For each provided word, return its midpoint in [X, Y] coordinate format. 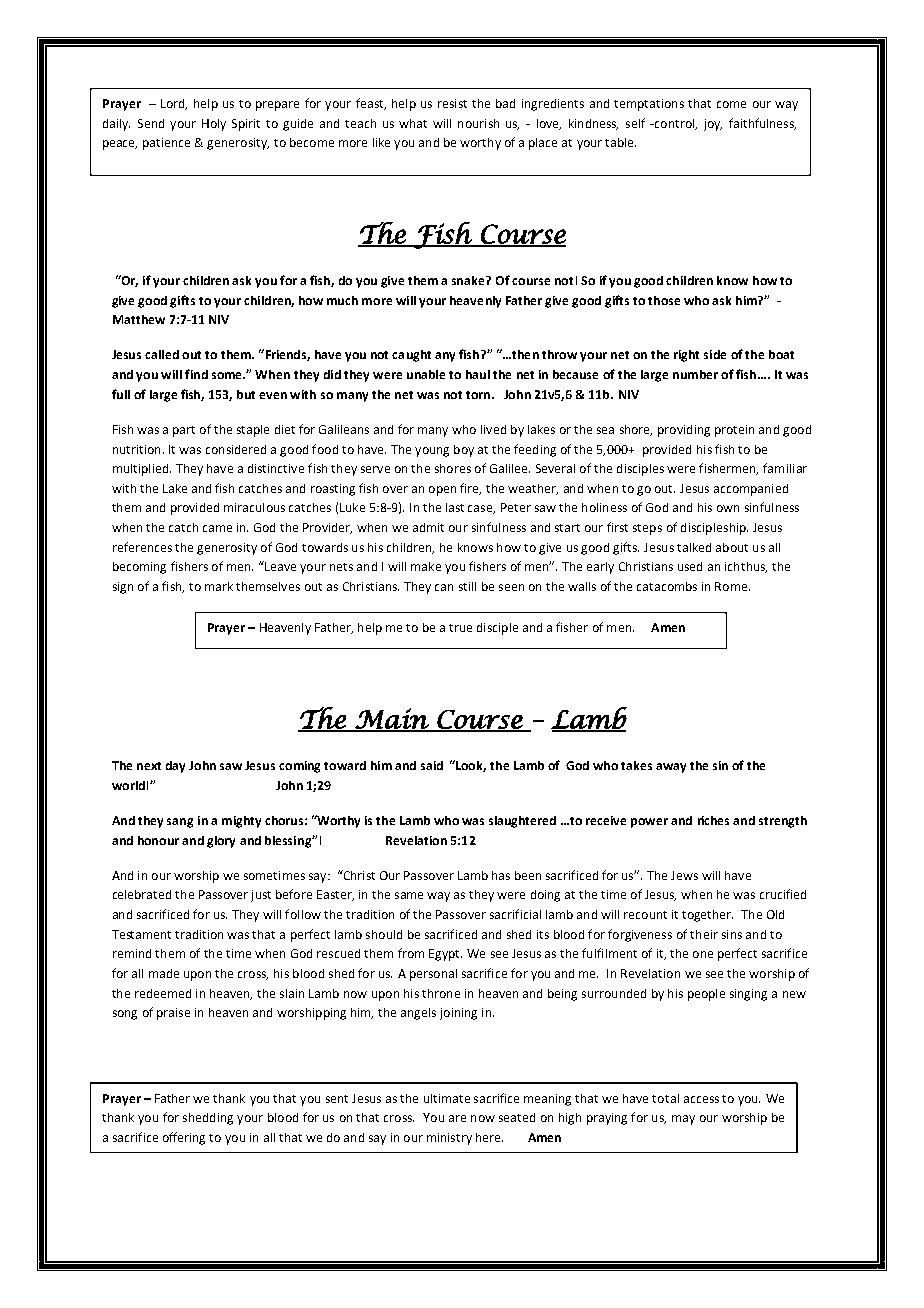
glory [221, 842]
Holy [214, 125]
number [695, 374]
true [460, 628]
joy [713, 125]
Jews [684, 875]
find [196, 374]
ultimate [447, 1098]
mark [219, 586]
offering [184, 1138]
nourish [478, 123]
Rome [732, 586]
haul [478, 374]
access [701, 1099]
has [501, 875]
